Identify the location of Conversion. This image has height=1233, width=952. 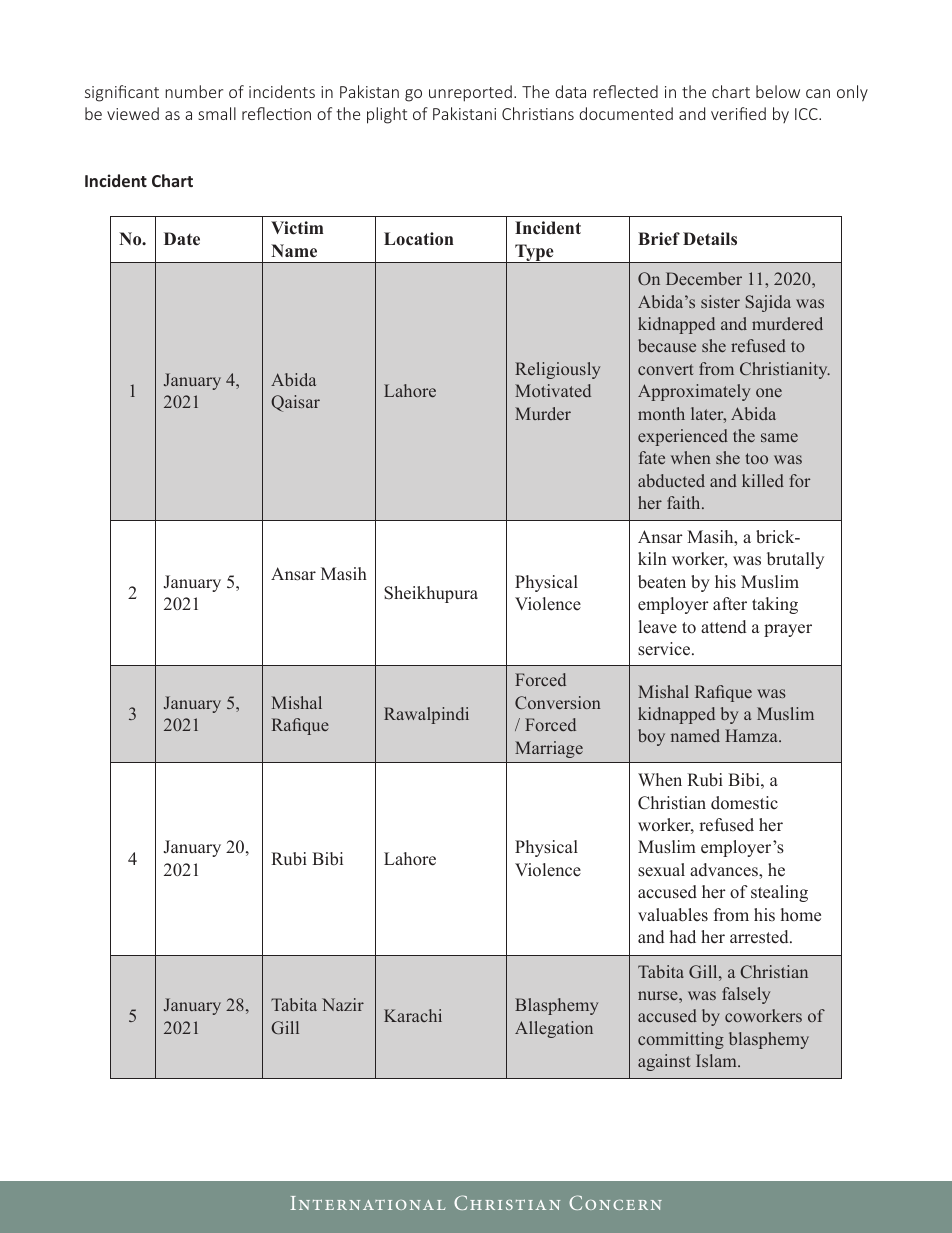
(558, 702).
